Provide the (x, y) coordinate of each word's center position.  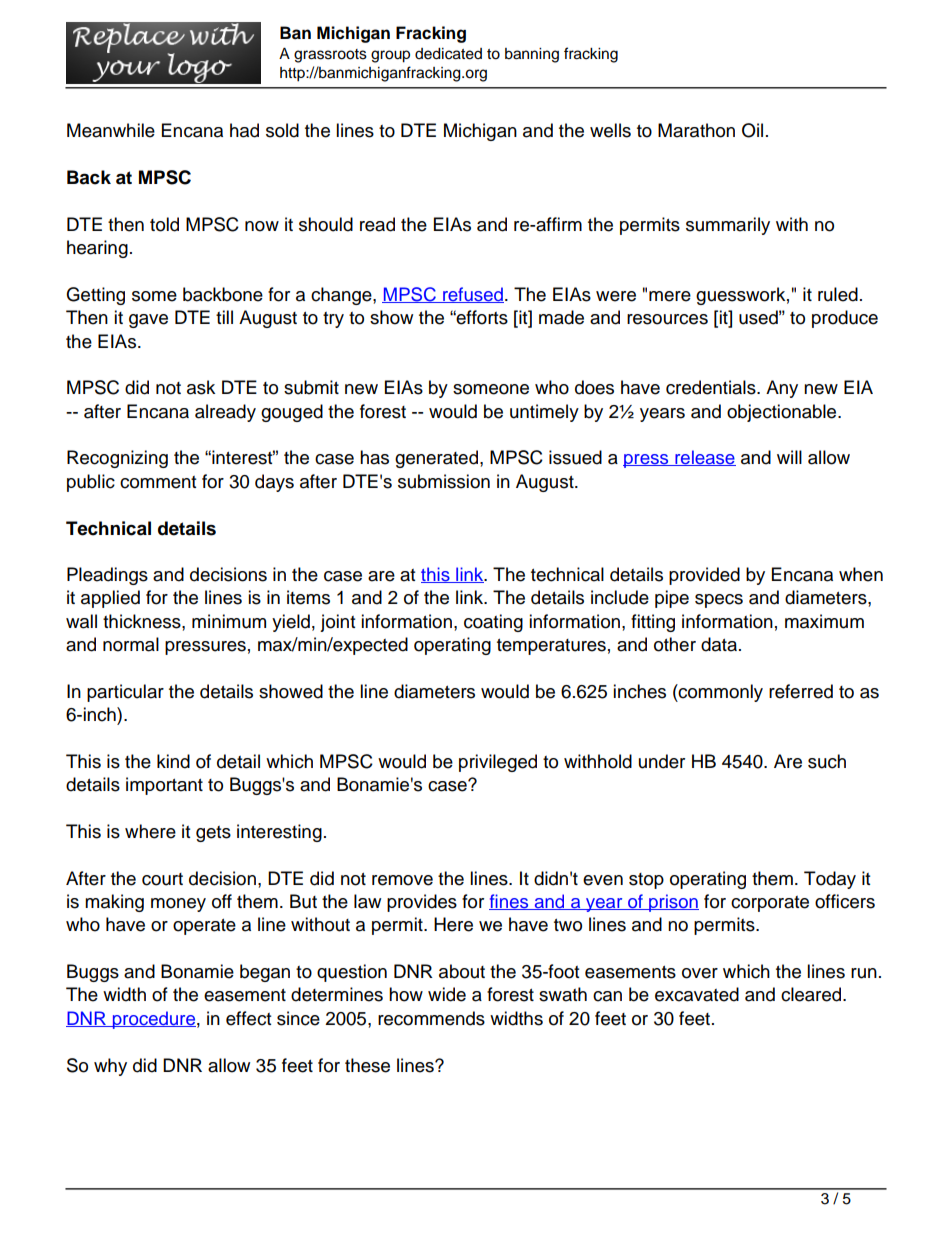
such (827, 761)
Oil (752, 130)
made (561, 317)
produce (845, 319)
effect (248, 1018)
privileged (498, 763)
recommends (431, 1018)
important (164, 786)
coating (493, 623)
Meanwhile (111, 130)
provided (704, 576)
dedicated (448, 54)
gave (148, 321)
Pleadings (107, 576)
